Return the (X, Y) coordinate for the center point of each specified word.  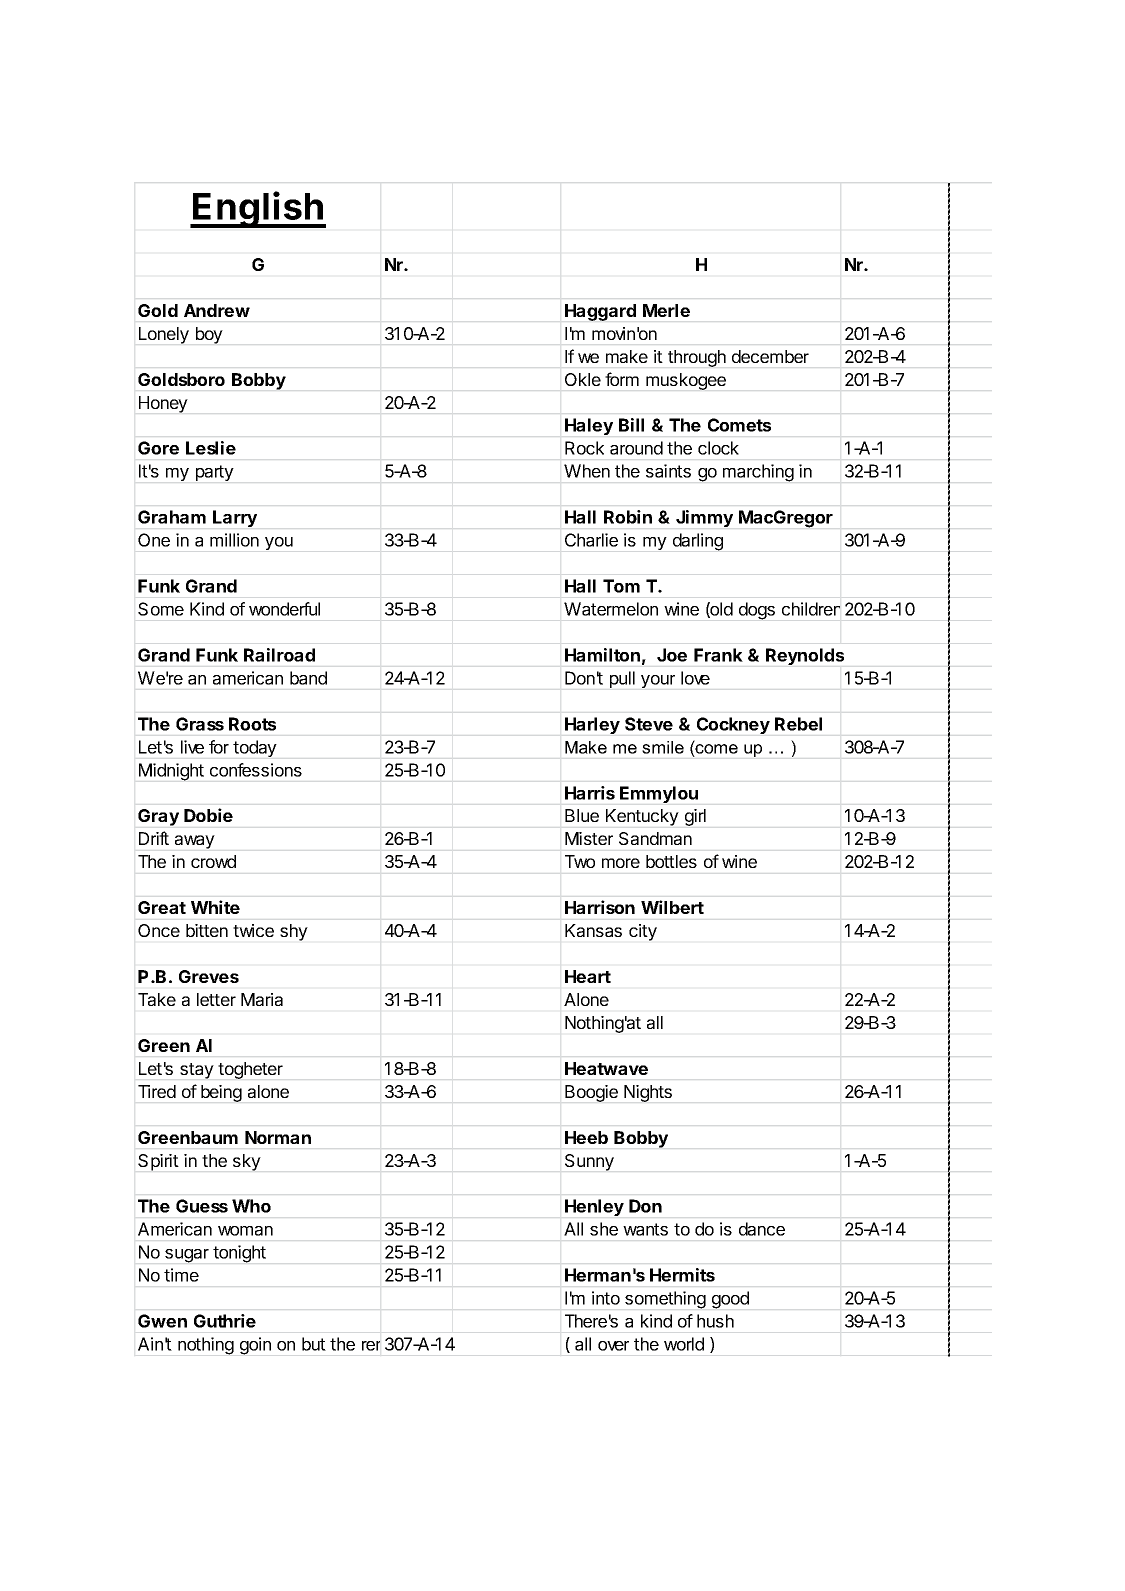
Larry (235, 518)
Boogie (591, 1093)
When (587, 471)
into (606, 1298)
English (258, 209)
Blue (582, 815)
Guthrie (225, 1321)
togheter (250, 1070)
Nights (648, 1093)
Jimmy (704, 518)
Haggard (600, 312)
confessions (256, 770)
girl (695, 817)
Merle (666, 310)
